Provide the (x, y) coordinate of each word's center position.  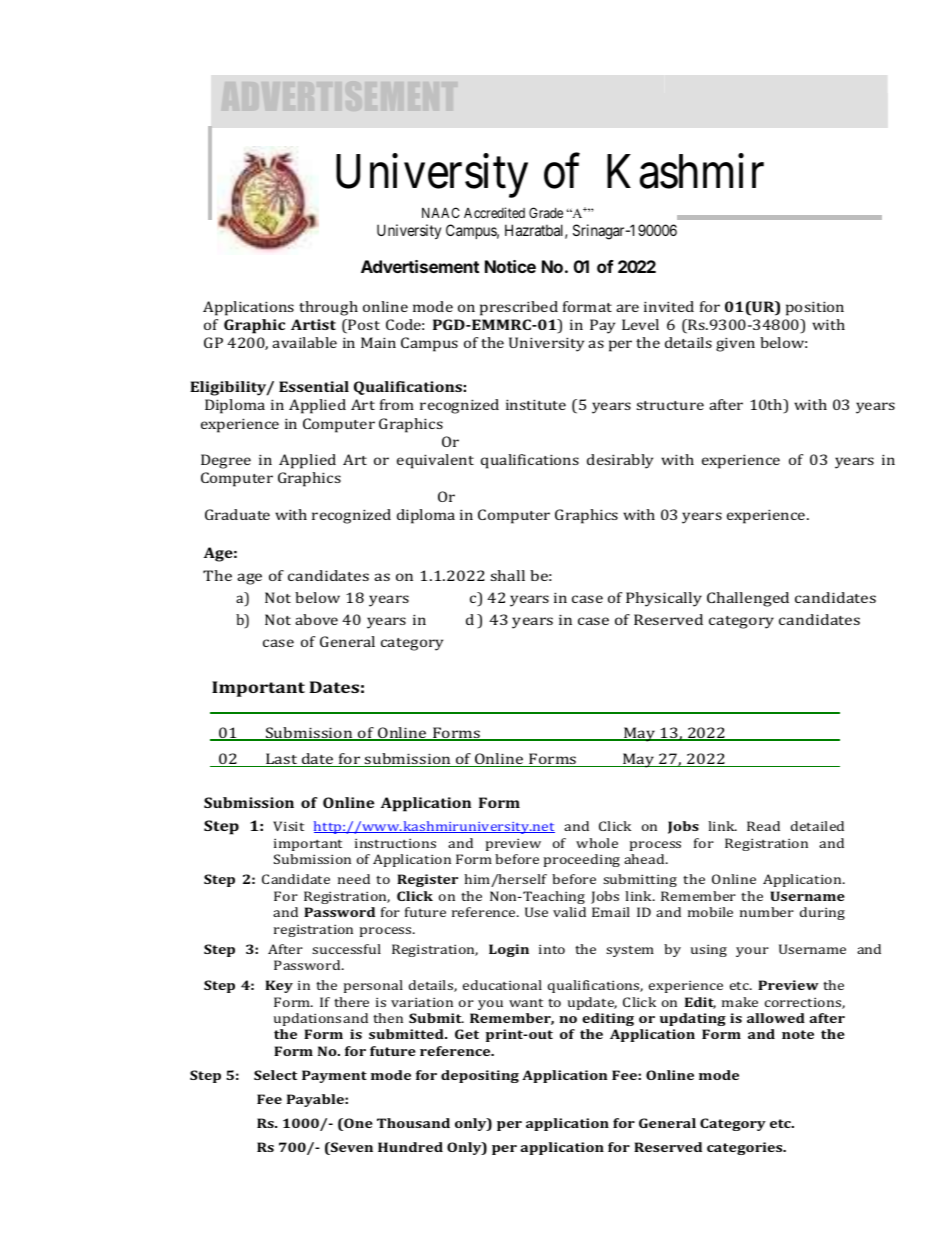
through (328, 308)
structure (670, 405)
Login (509, 950)
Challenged (748, 599)
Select (275, 1075)
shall (508, 575)
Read (763, 826)
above (316, 619)
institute (536, 404)
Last (282, 760)
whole (597, 843)
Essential (314, 386)
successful (346, 949)
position (815, 308)
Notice (510, 266)
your (752, 952)
